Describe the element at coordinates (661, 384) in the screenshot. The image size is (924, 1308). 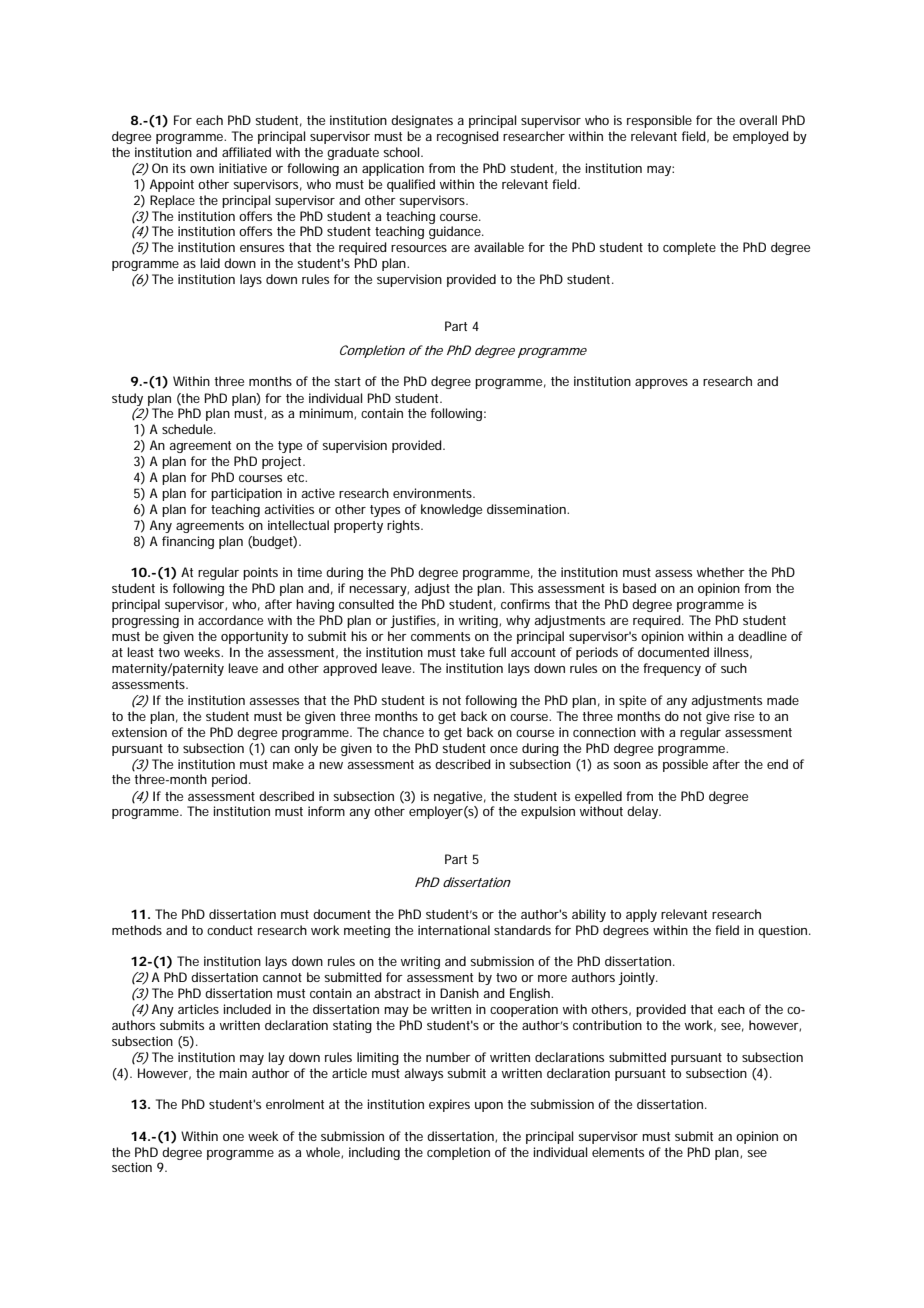
I see `approves` at that location.
